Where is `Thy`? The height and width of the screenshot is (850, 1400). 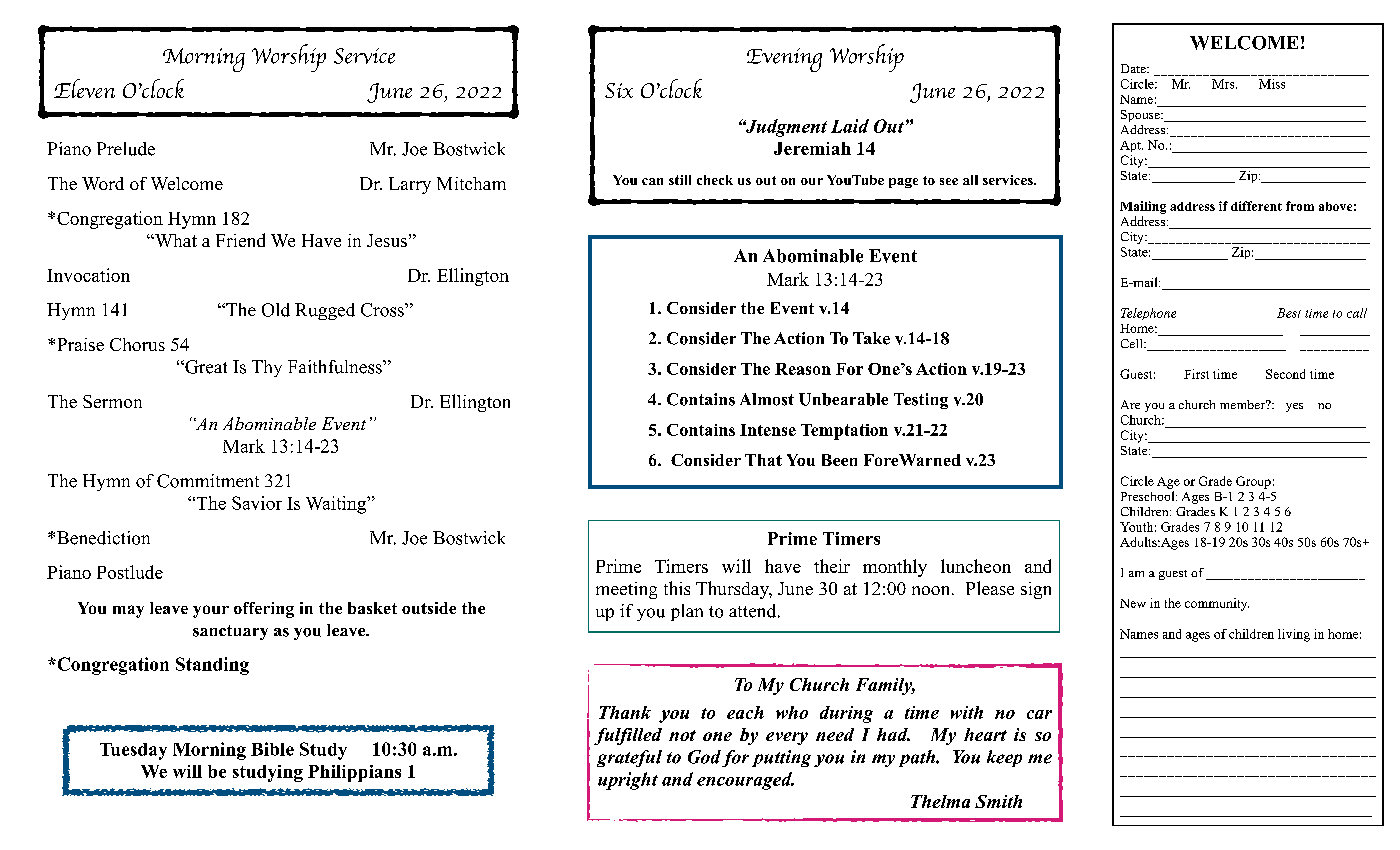 Thy is located at coordinates (267, 368).
